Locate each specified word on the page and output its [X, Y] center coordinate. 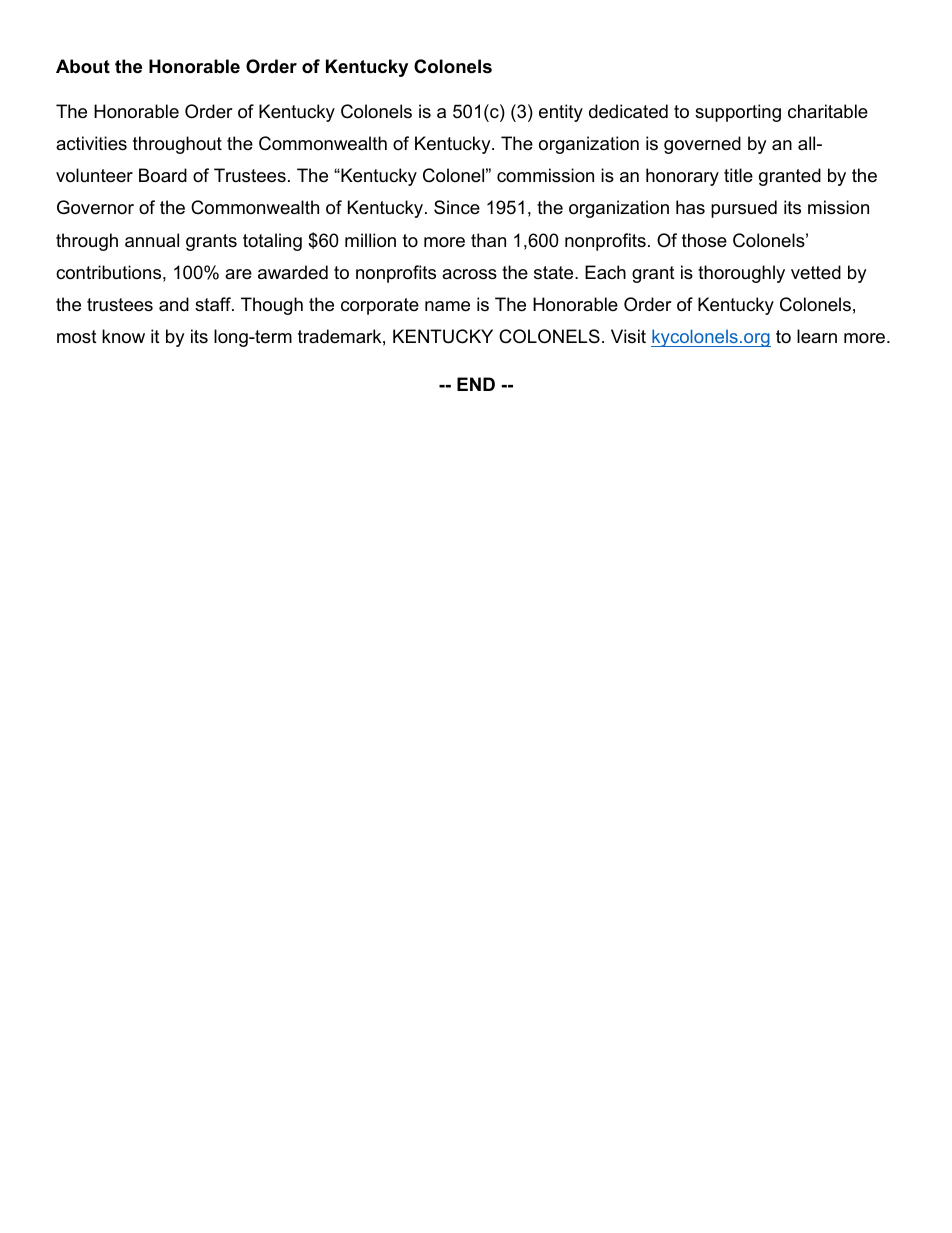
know [123, 336]
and [174, 304]
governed [702, 145]
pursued [744, 209]
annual [152, 240]
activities [91, 143]
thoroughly [741, 274]
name [447, 306]
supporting [738, 113]
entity [561, 113]
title [738, 175]
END [476, 384]
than [488, 240]
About [83, 66]
